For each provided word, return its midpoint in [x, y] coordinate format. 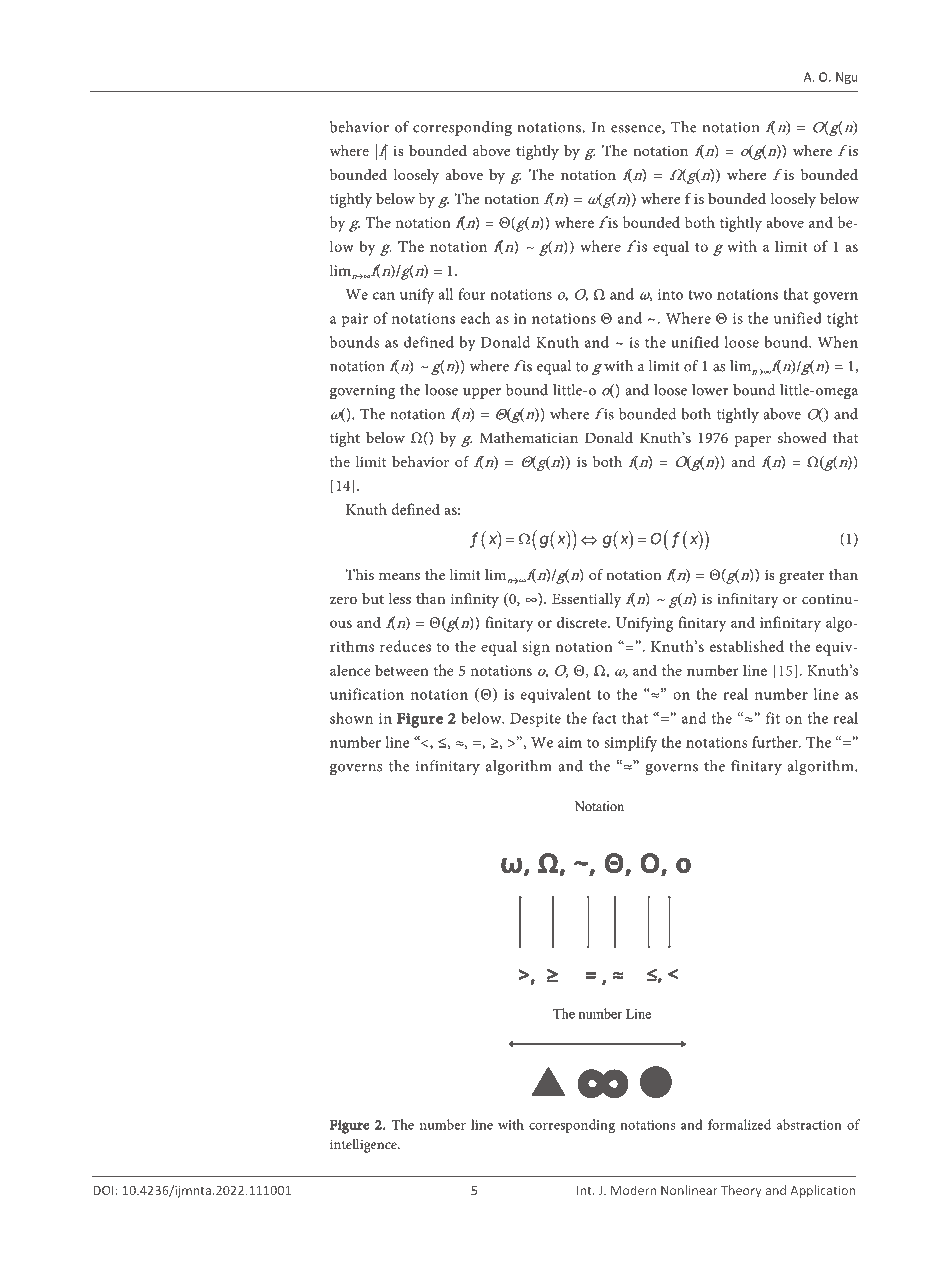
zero [343, 600]
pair [355, 320]
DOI [104, 1190]
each [475, 318]
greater [802, 577]
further [776, 742]
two [700, 295]
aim [570, 742]
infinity [475, 600]
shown [351, 718]
